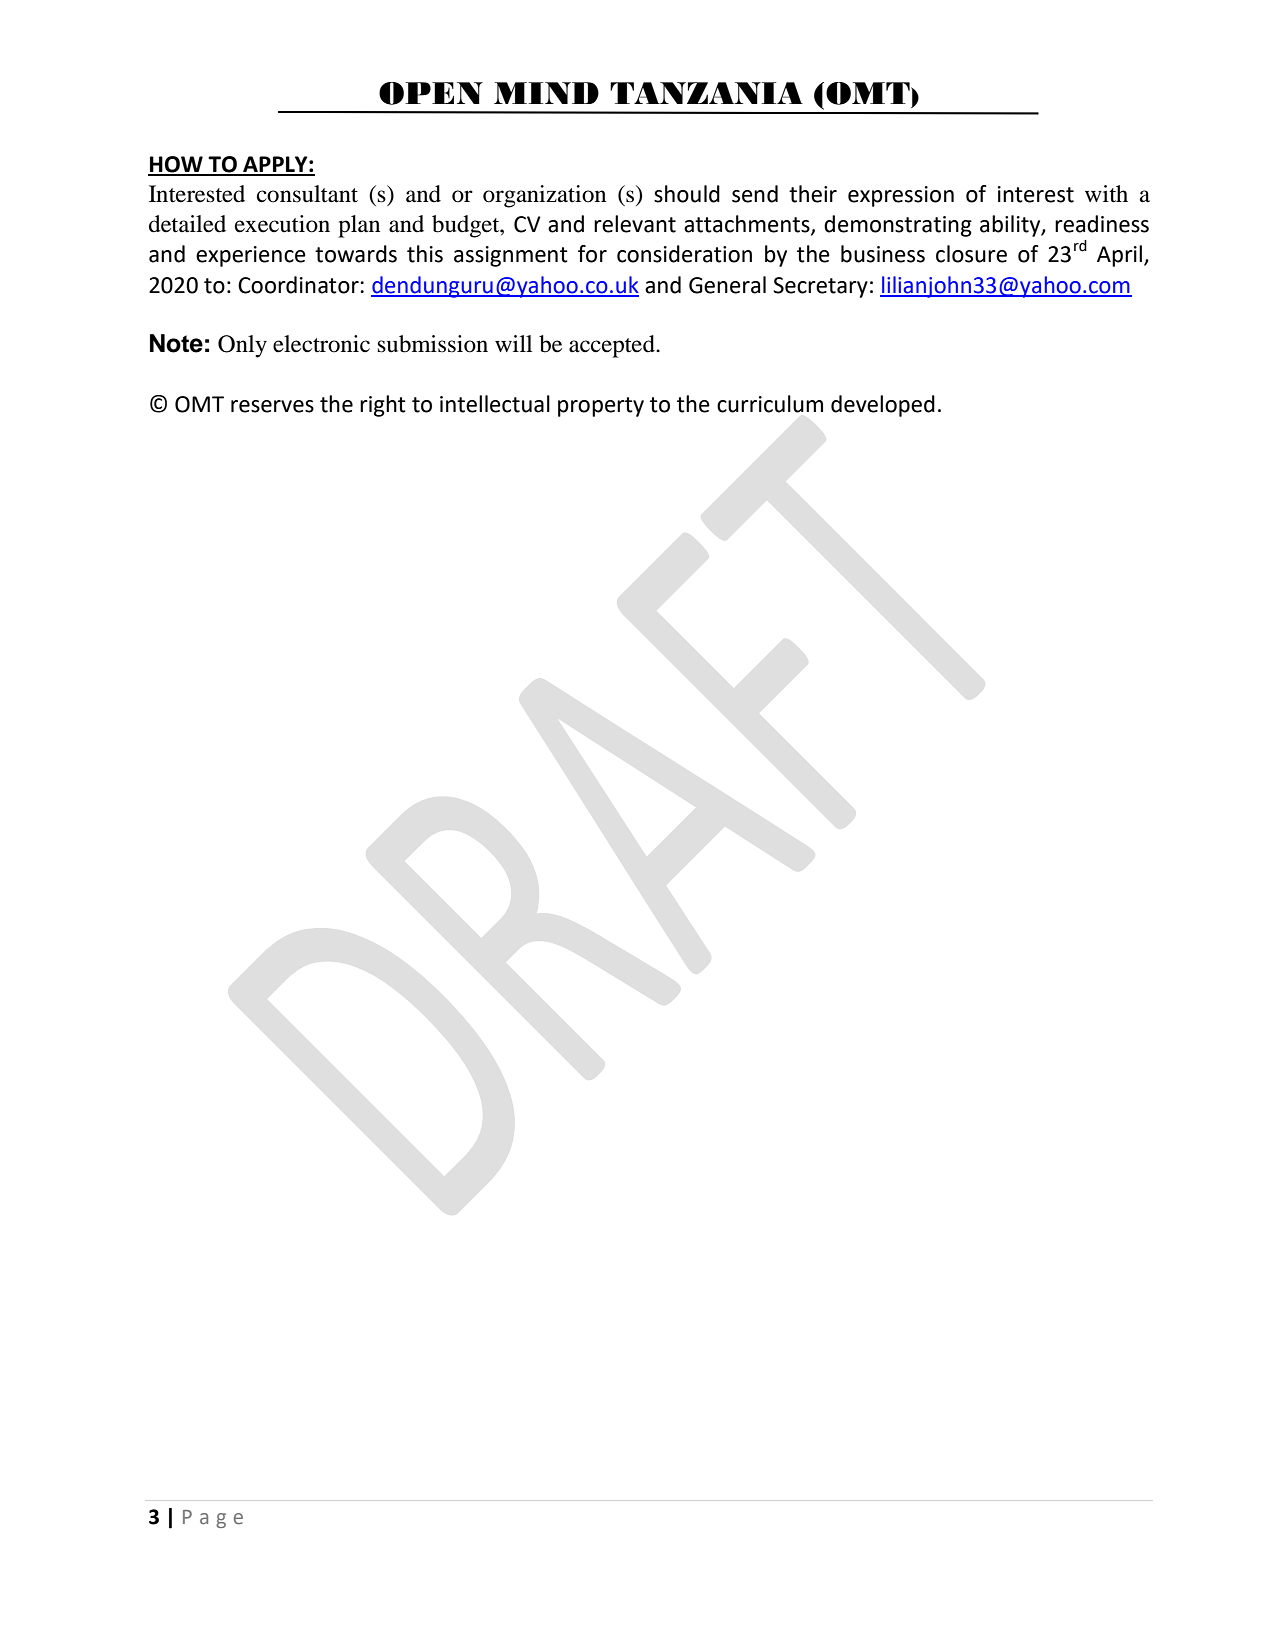 The height and width of the image is (1632, 1261). Describe the element at coordinates (883, 406) in the image. I see `developed` at that location.
